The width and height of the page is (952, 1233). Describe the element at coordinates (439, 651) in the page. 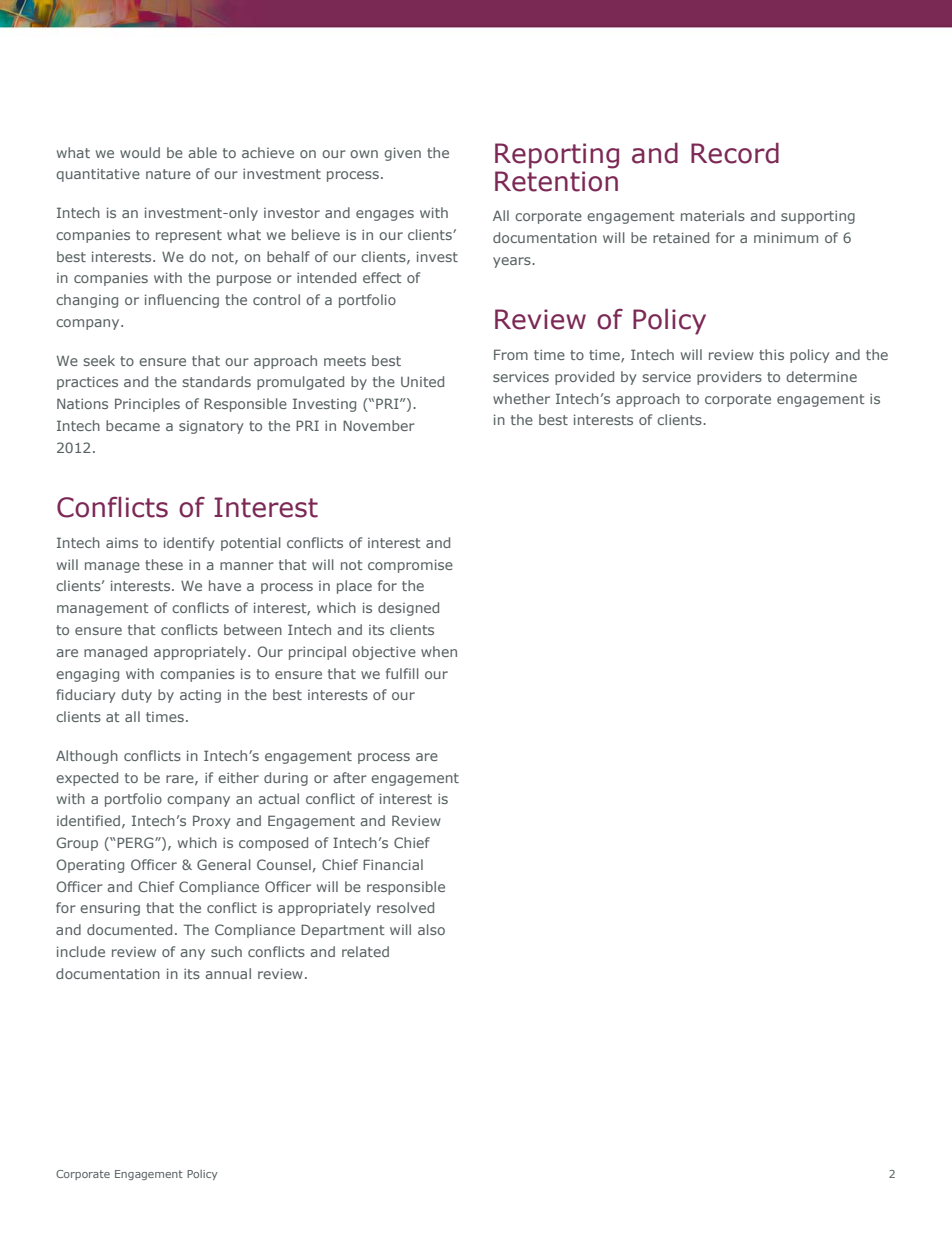

I see `when` at that location.
